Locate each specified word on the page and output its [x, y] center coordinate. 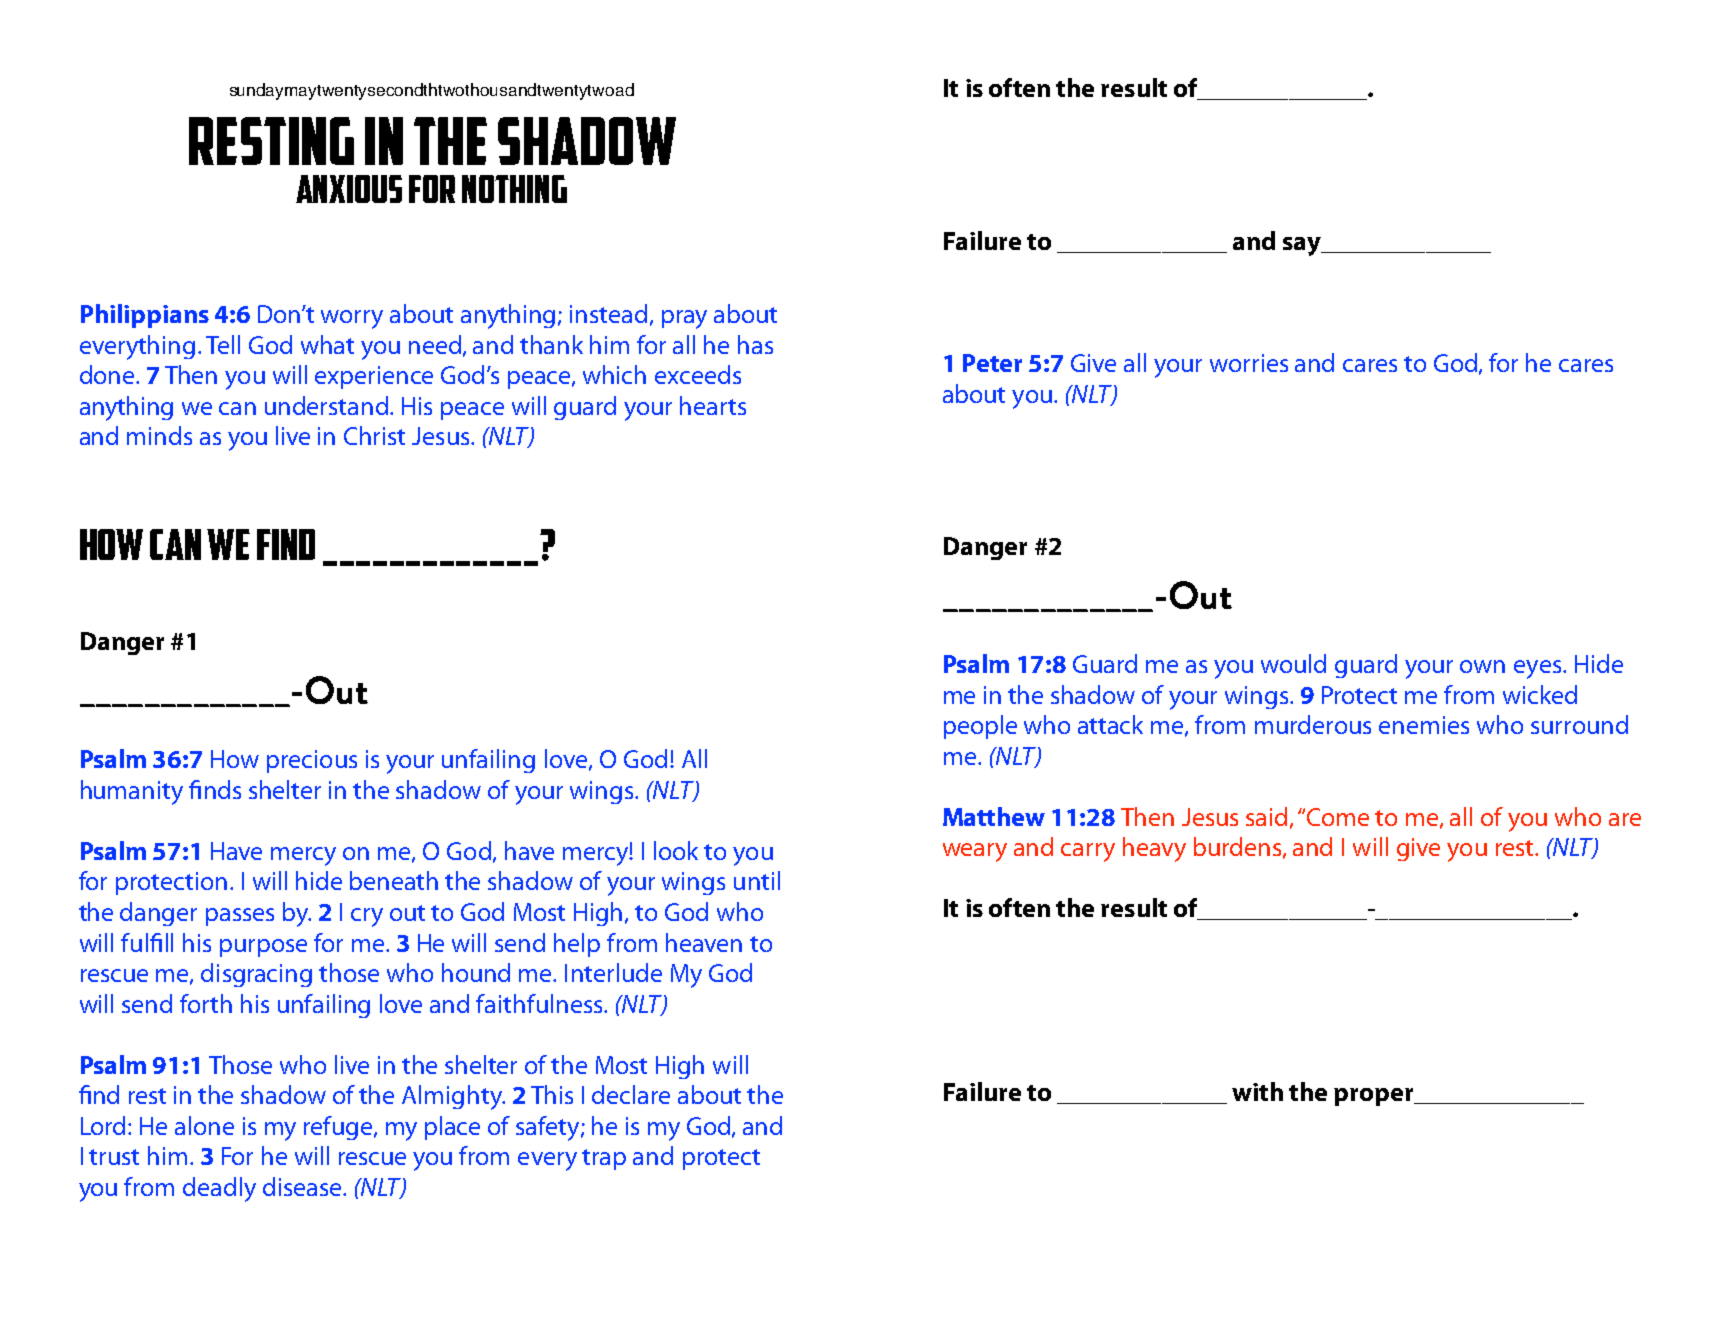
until [757, 880]
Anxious [349, 189]
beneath [394, 880]
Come [1338, 817]
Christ [374, 435]
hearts [713, 405]
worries [1249, 363]
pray [684, 319]
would [1293, 663]
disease [303, 1186]
